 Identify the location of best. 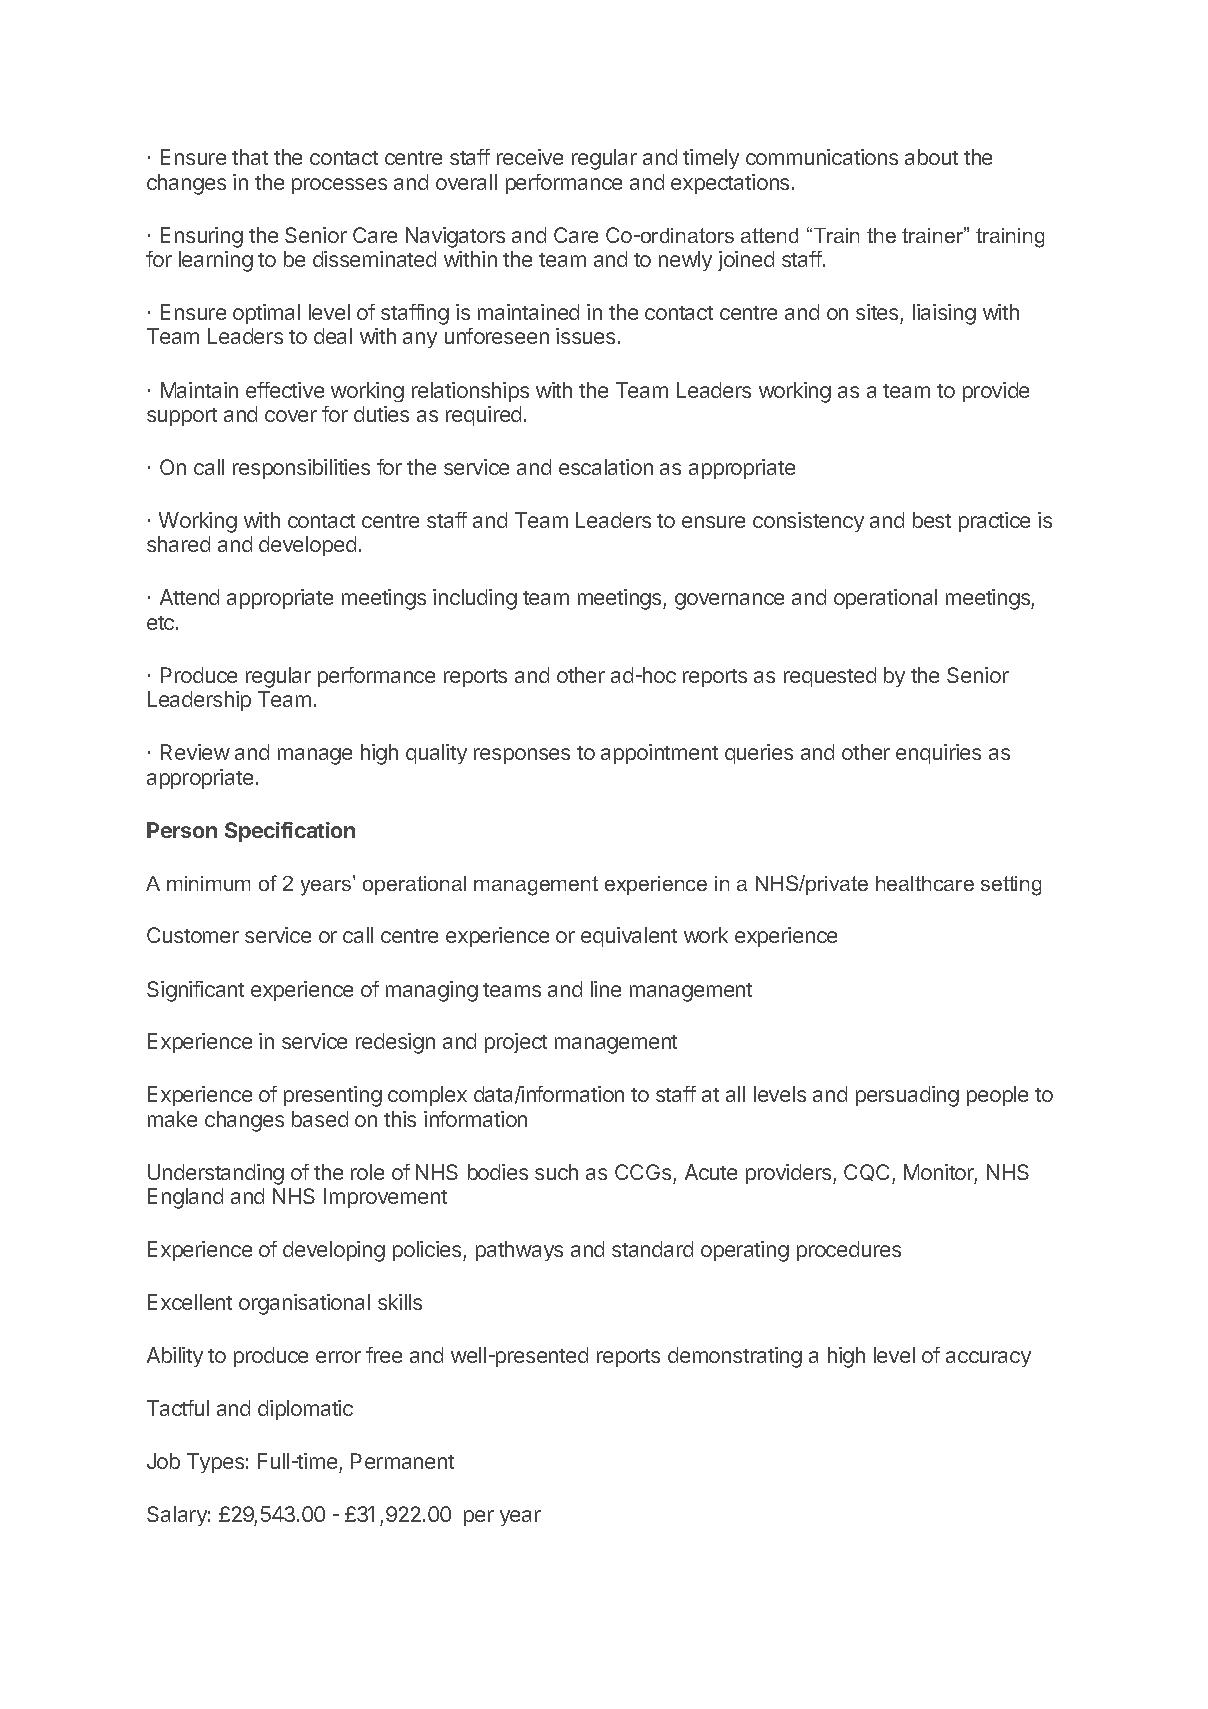
(932, 520).
